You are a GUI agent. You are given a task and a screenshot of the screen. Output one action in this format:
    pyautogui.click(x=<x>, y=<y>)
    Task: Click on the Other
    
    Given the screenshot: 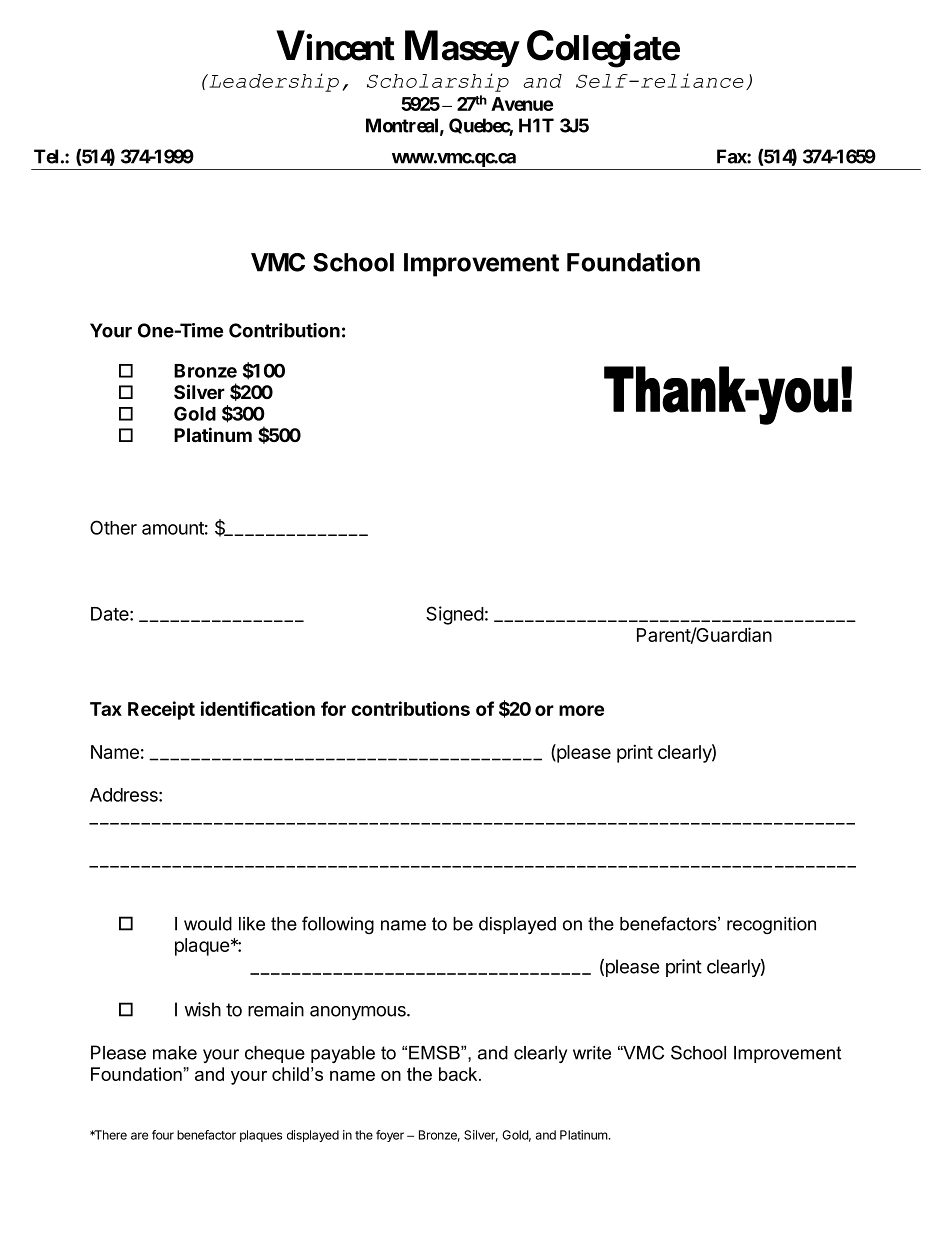 What is the action you would take?
    pyautogui.click(x=113, y=527)
